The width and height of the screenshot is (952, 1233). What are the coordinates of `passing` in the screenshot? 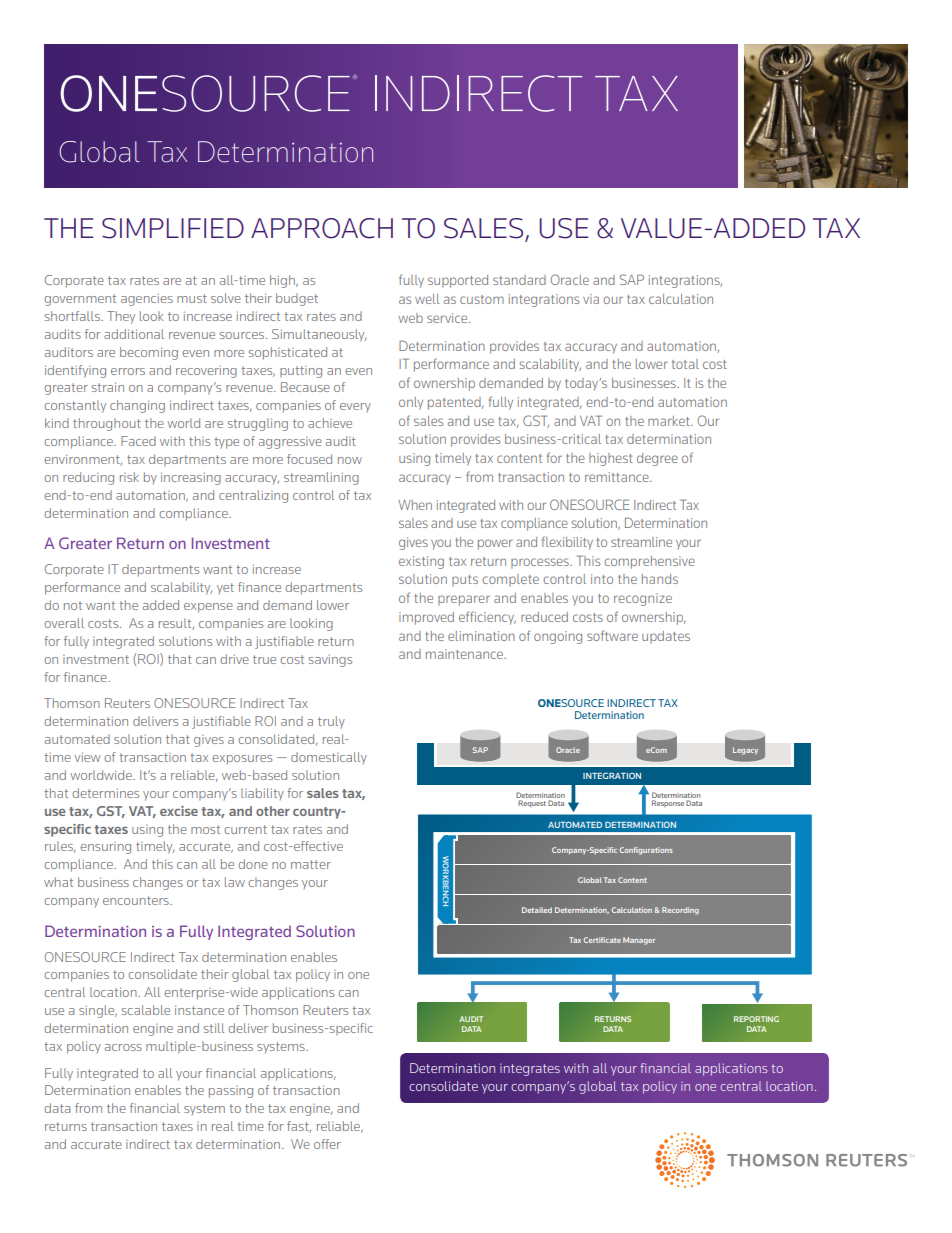 It's located at (231, 1092).
